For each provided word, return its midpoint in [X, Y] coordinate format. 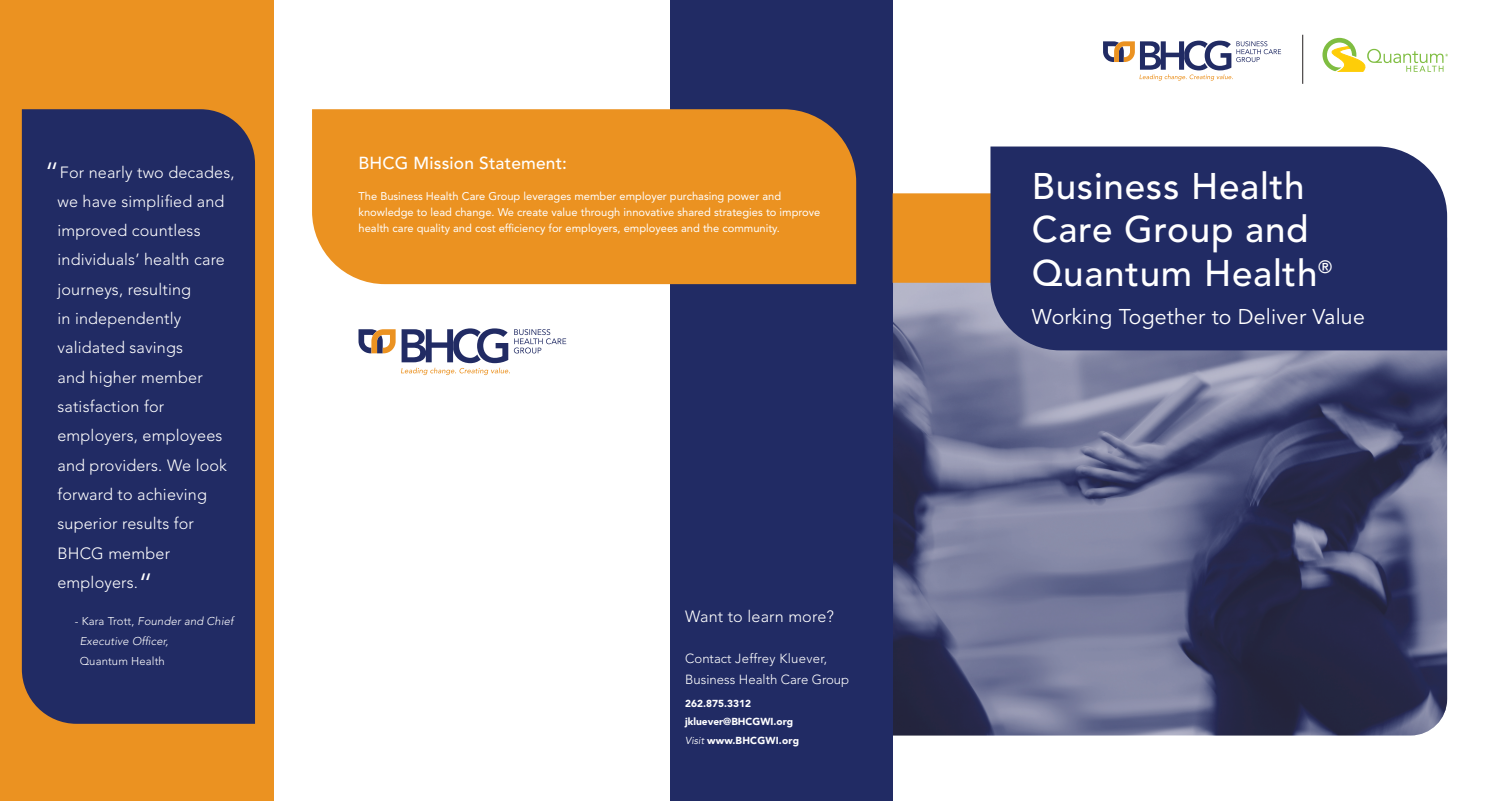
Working [1071, 318]
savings [156, 349]
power [743, 198]
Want [704, 616]
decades [200, 173]
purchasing [696, 197]
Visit [695, 740]
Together [1162, 318]
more [808, 617]
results [146, 523]
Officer [150, 641]
